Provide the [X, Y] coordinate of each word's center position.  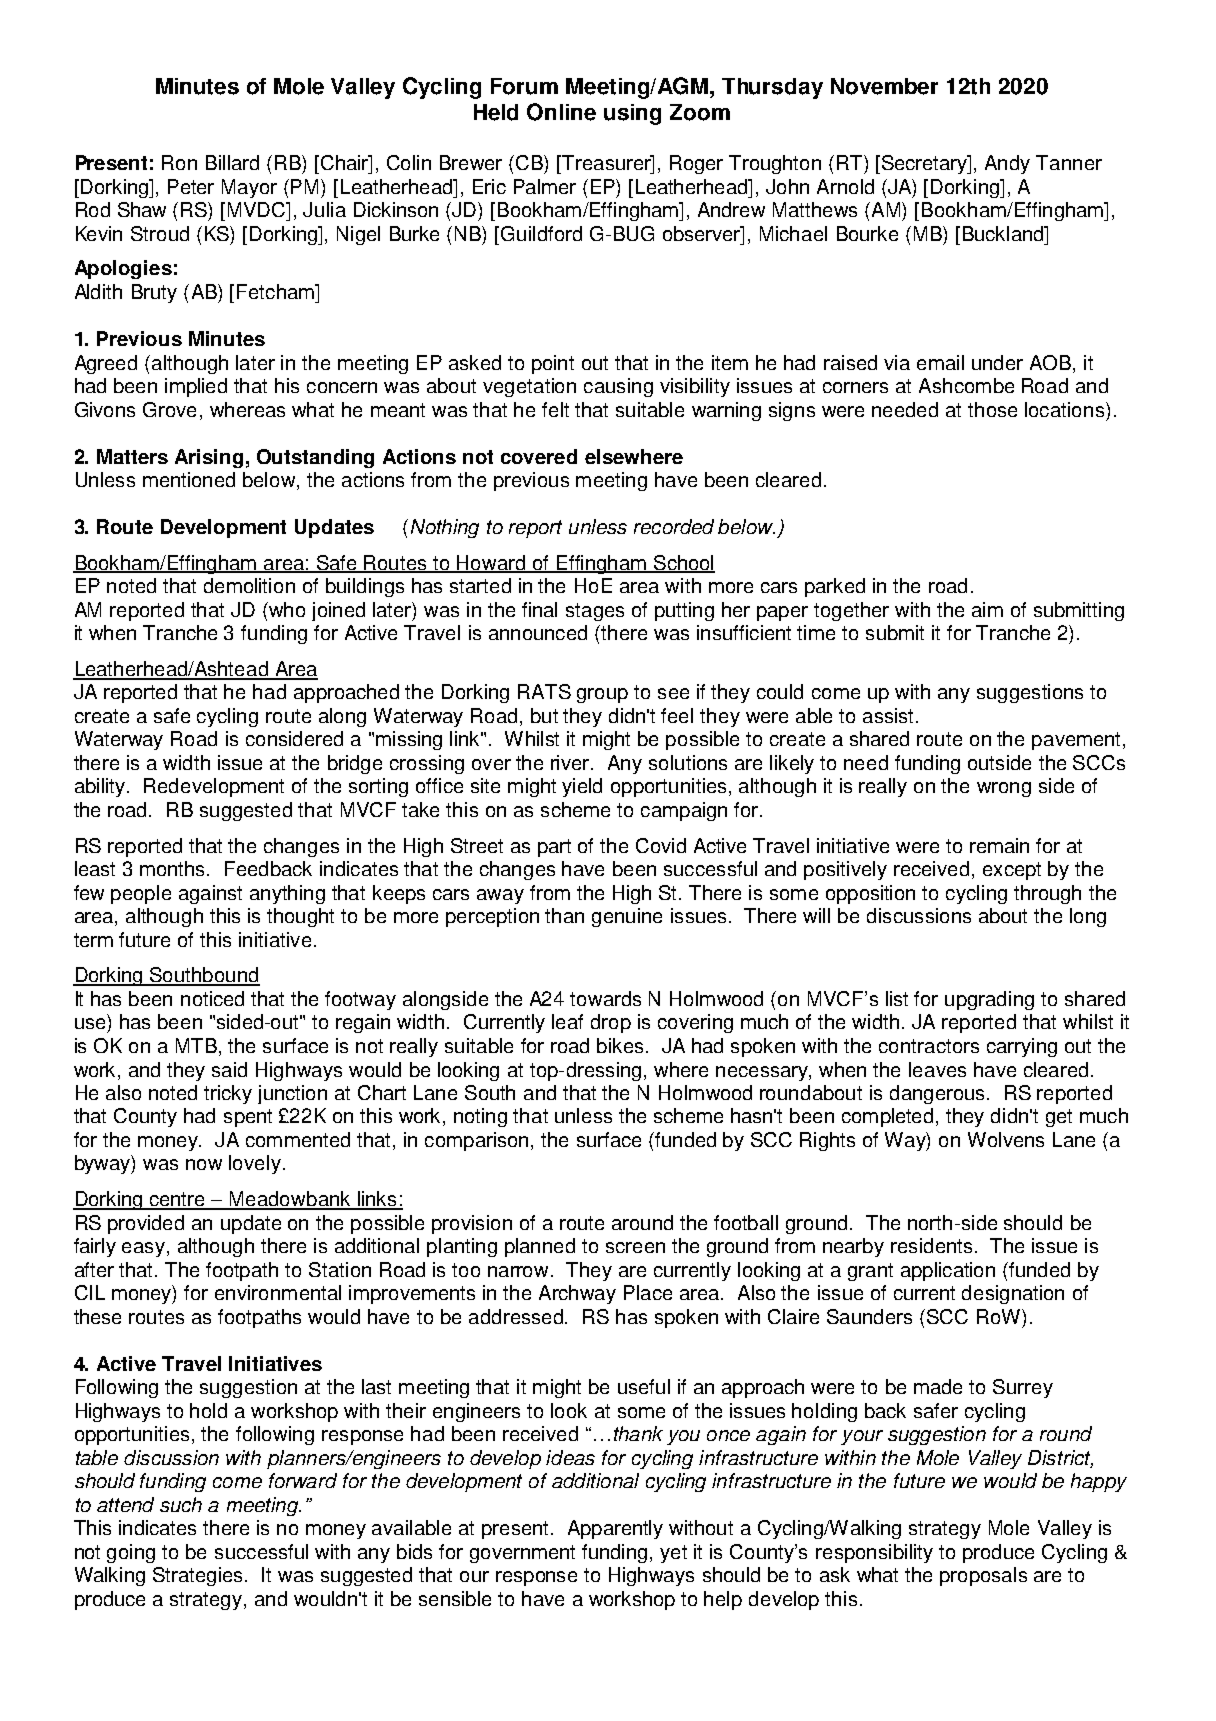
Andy [1007, 164]
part [554, 848]
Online [561, 112]
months [174, 868]
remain [999, 845]
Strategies [197, 1576]
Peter [191, 186]
